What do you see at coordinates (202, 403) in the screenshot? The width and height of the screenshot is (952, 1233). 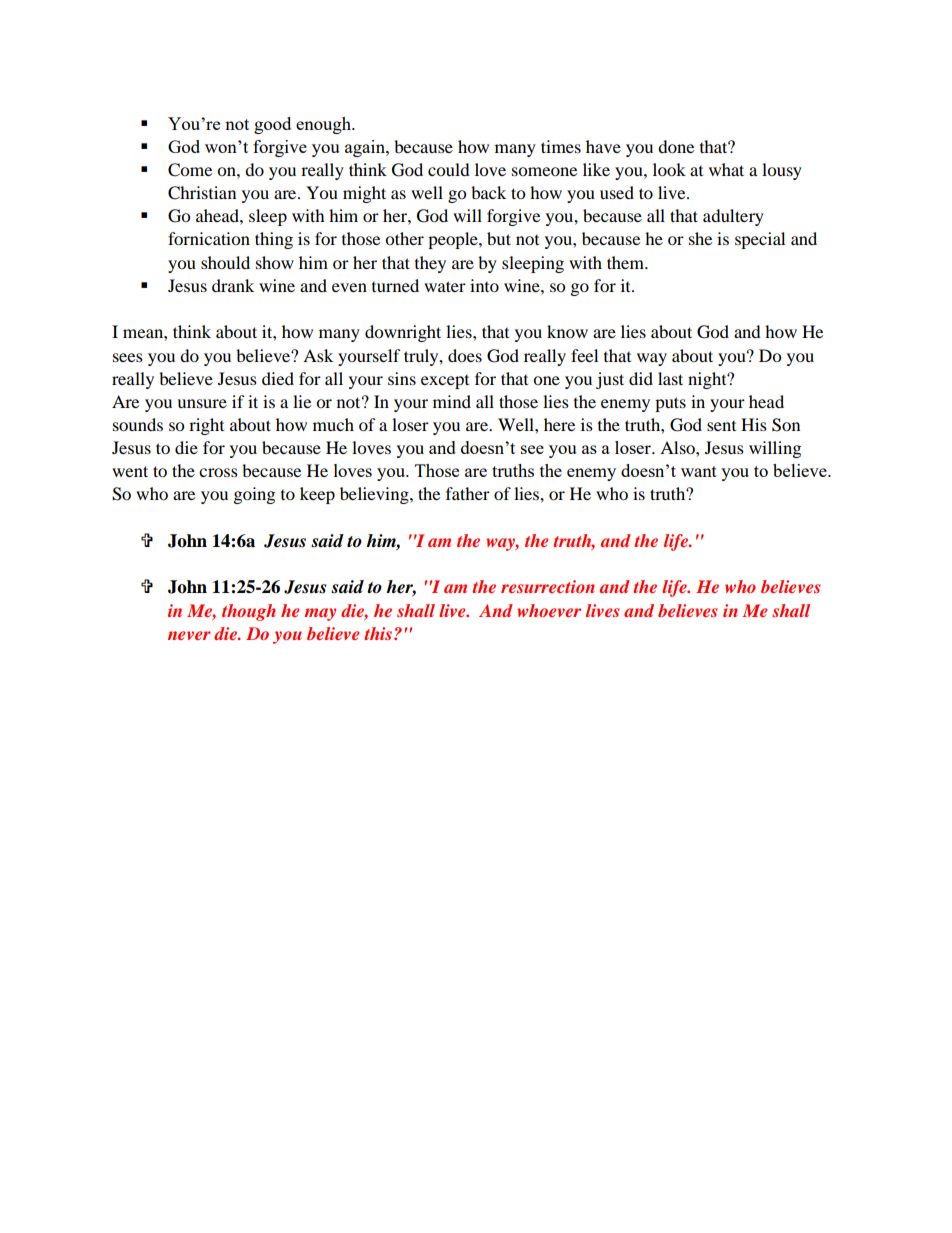 I see `unsure` at bounding box center [202, 403].
